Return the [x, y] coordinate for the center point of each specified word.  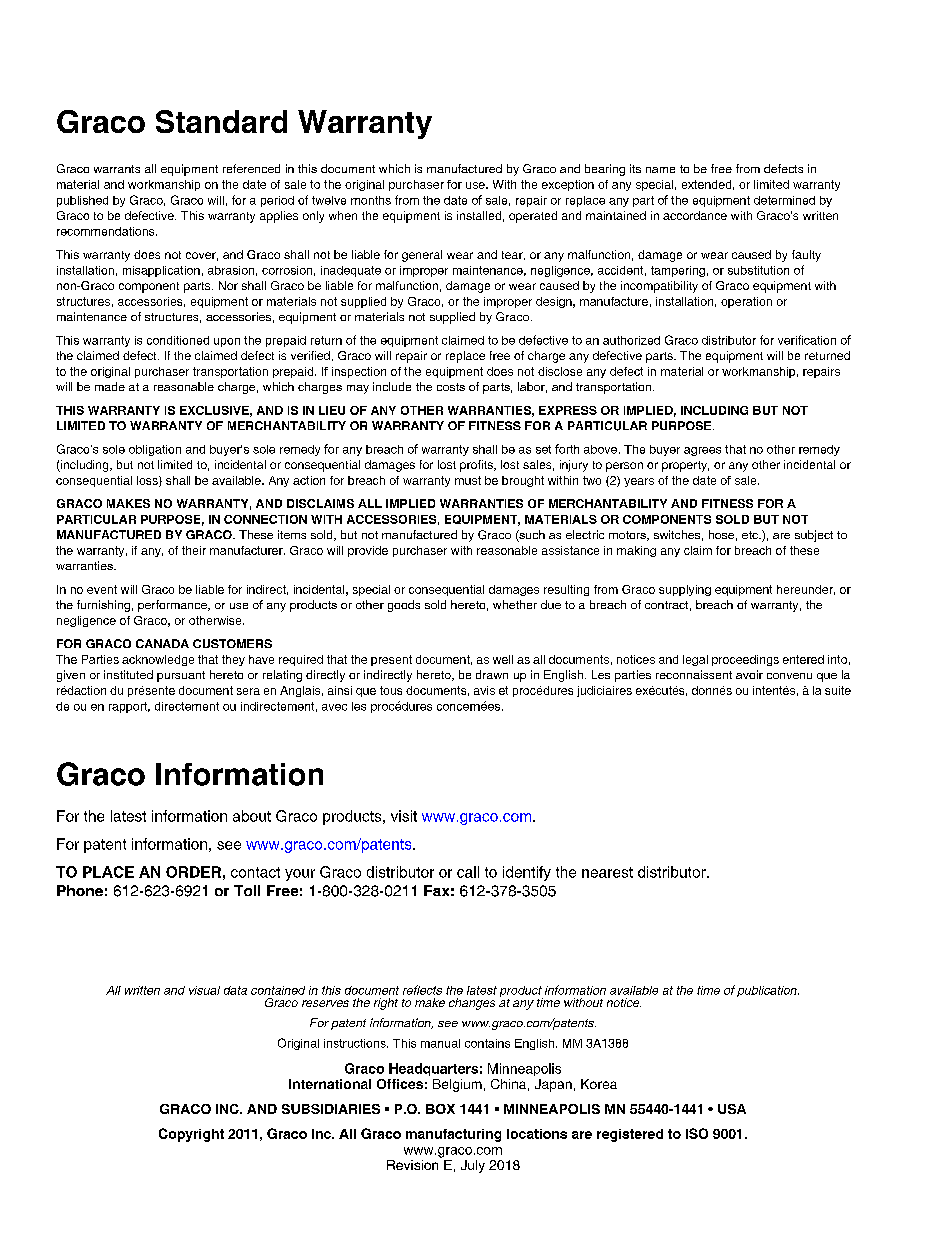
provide [368, 551]
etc [751, 535]
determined [784, 200]
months [371, 200]
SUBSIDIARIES [331, 1109]
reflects [422, 990]
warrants [117, 169]
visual [204, 990]
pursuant [181, 676]
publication [768, 991]
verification [807, 340]
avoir [749, 674]
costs [451, 387]
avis [484, 690]
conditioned [178, 340]
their [194, 550]
